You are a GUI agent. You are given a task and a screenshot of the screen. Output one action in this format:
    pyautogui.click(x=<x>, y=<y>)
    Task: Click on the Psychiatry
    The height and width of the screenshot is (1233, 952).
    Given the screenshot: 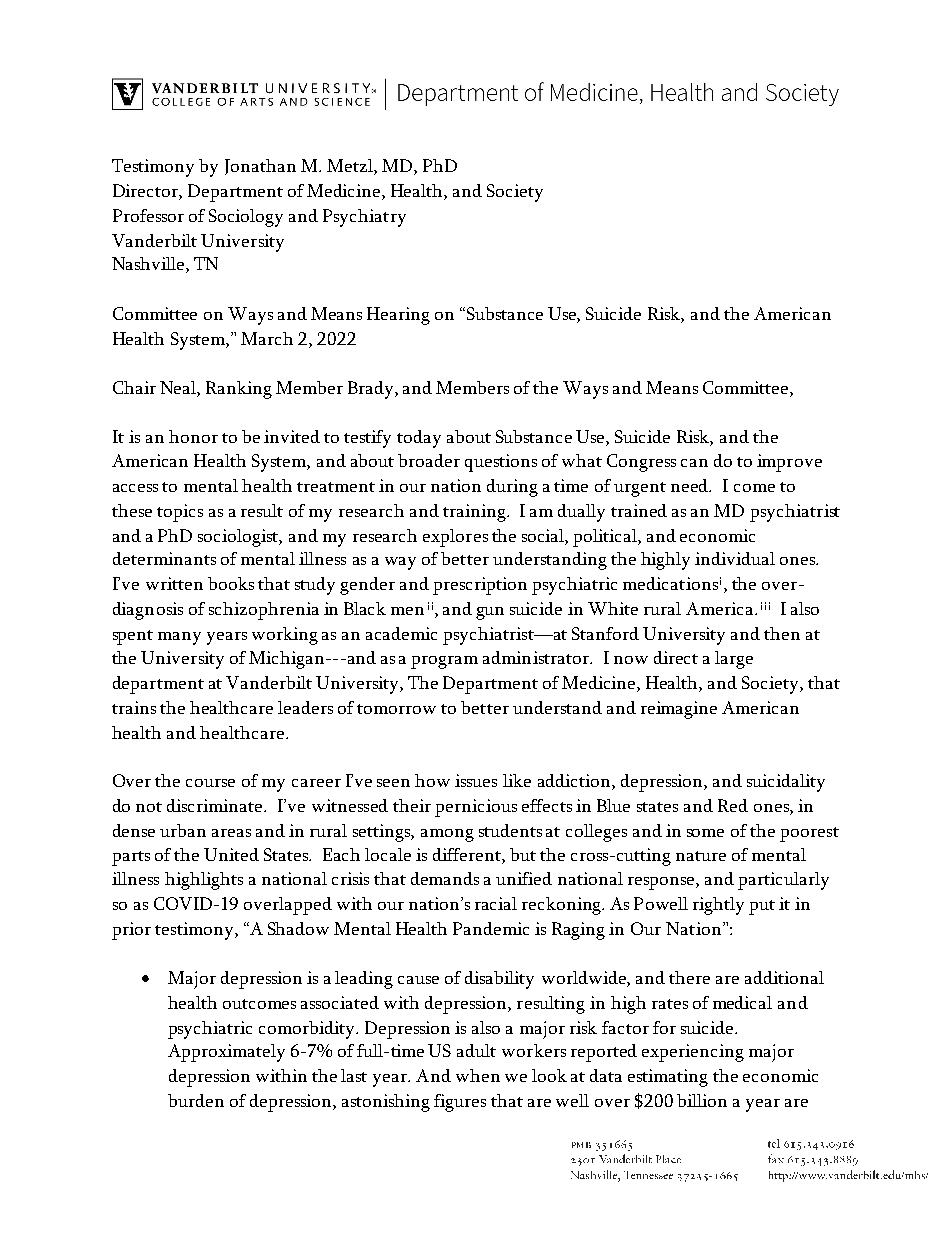 What is the action you would take?
    pyautogui.click(x=364, y=218)
